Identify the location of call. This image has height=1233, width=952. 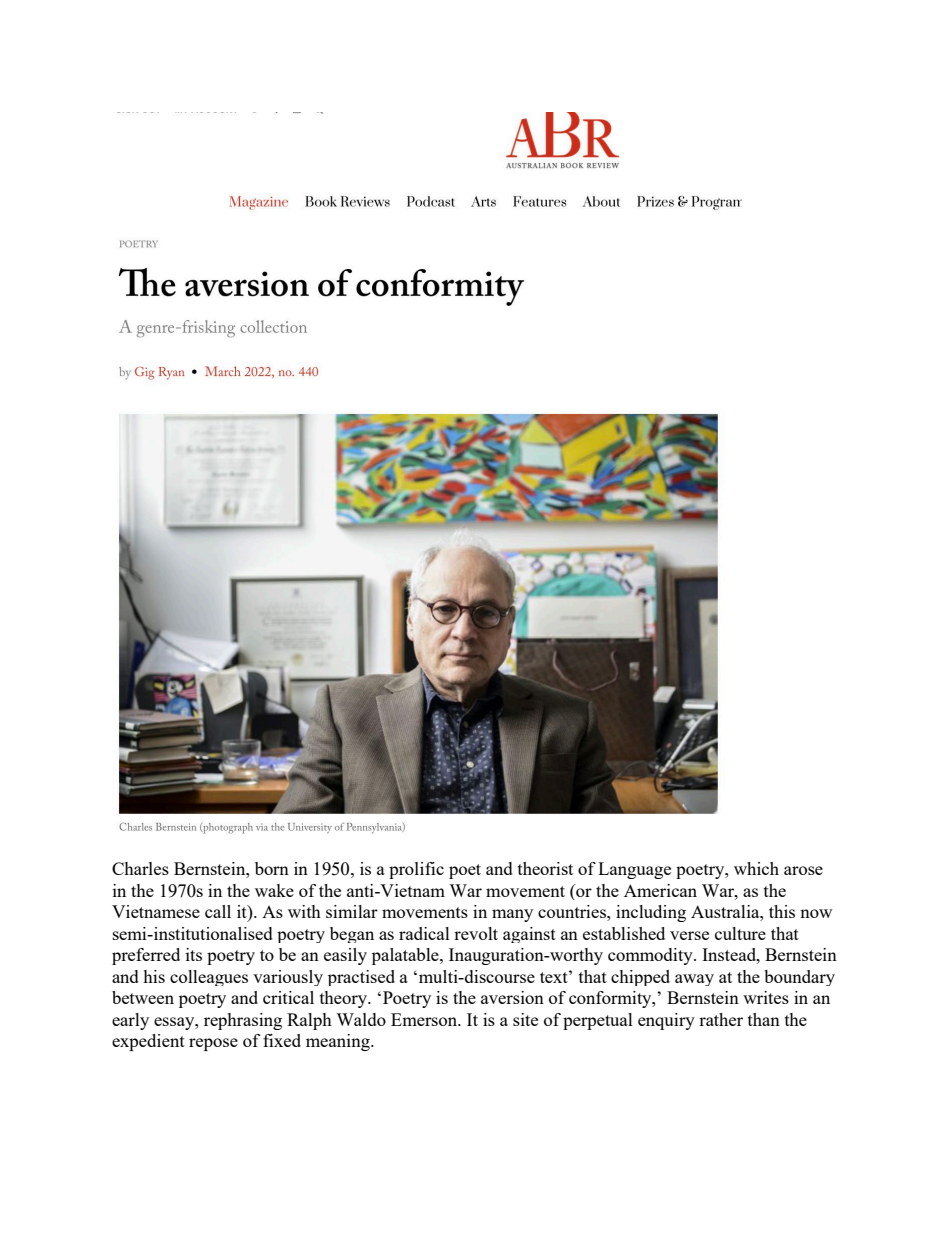
(218, 911).
